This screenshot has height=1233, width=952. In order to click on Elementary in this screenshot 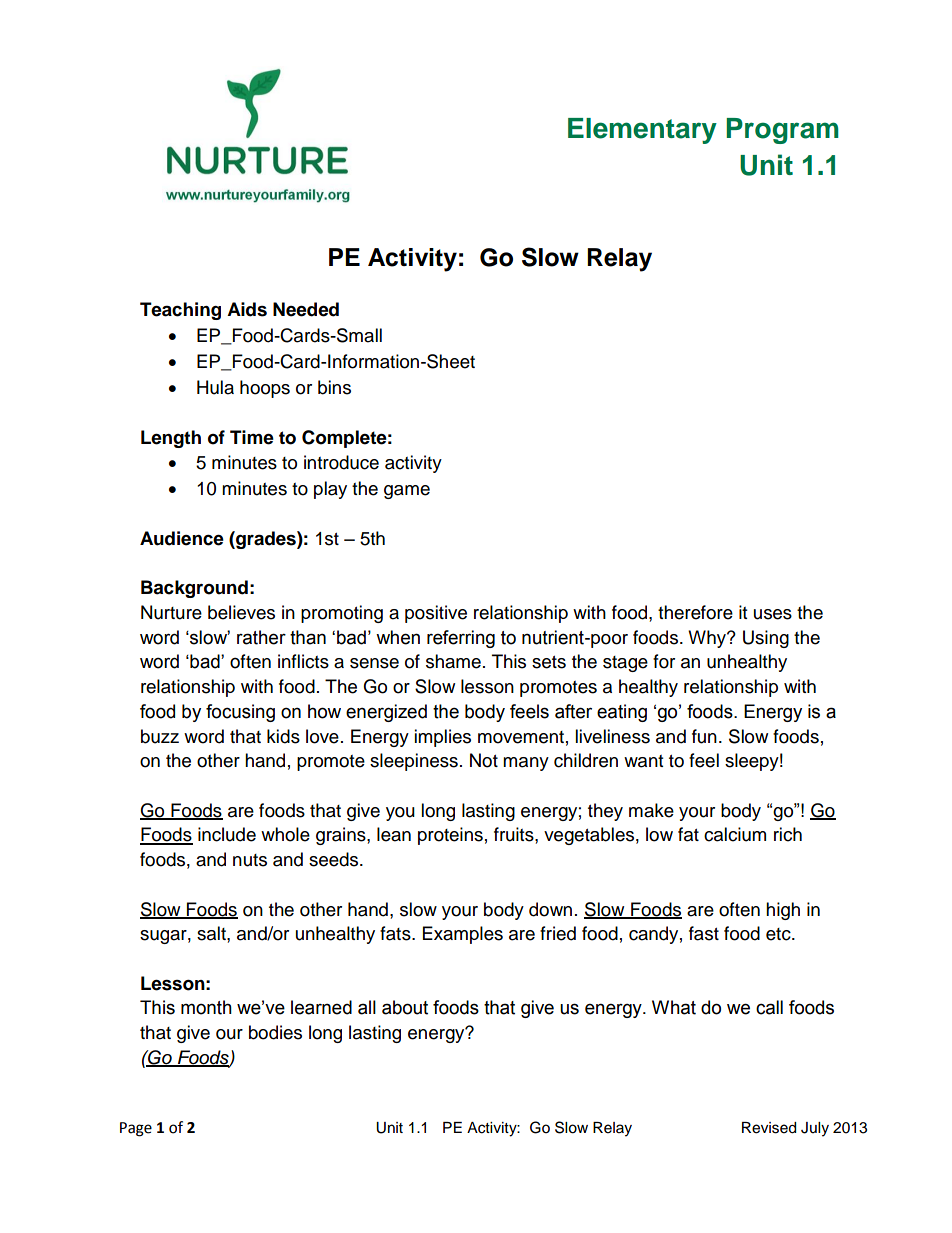, I will do `click(642, 131)`.
